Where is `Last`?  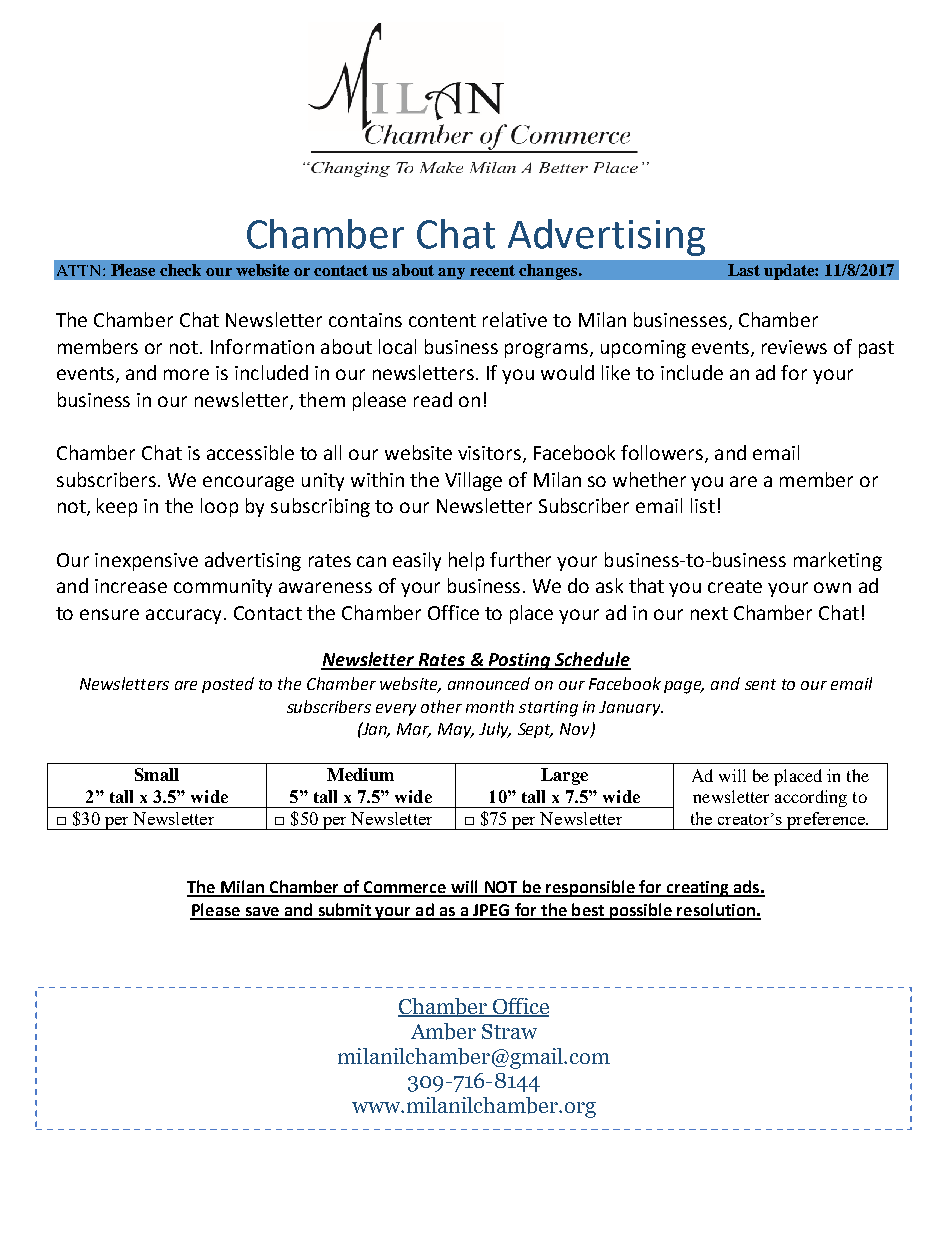
Last is located at coordinates (744, 270).
